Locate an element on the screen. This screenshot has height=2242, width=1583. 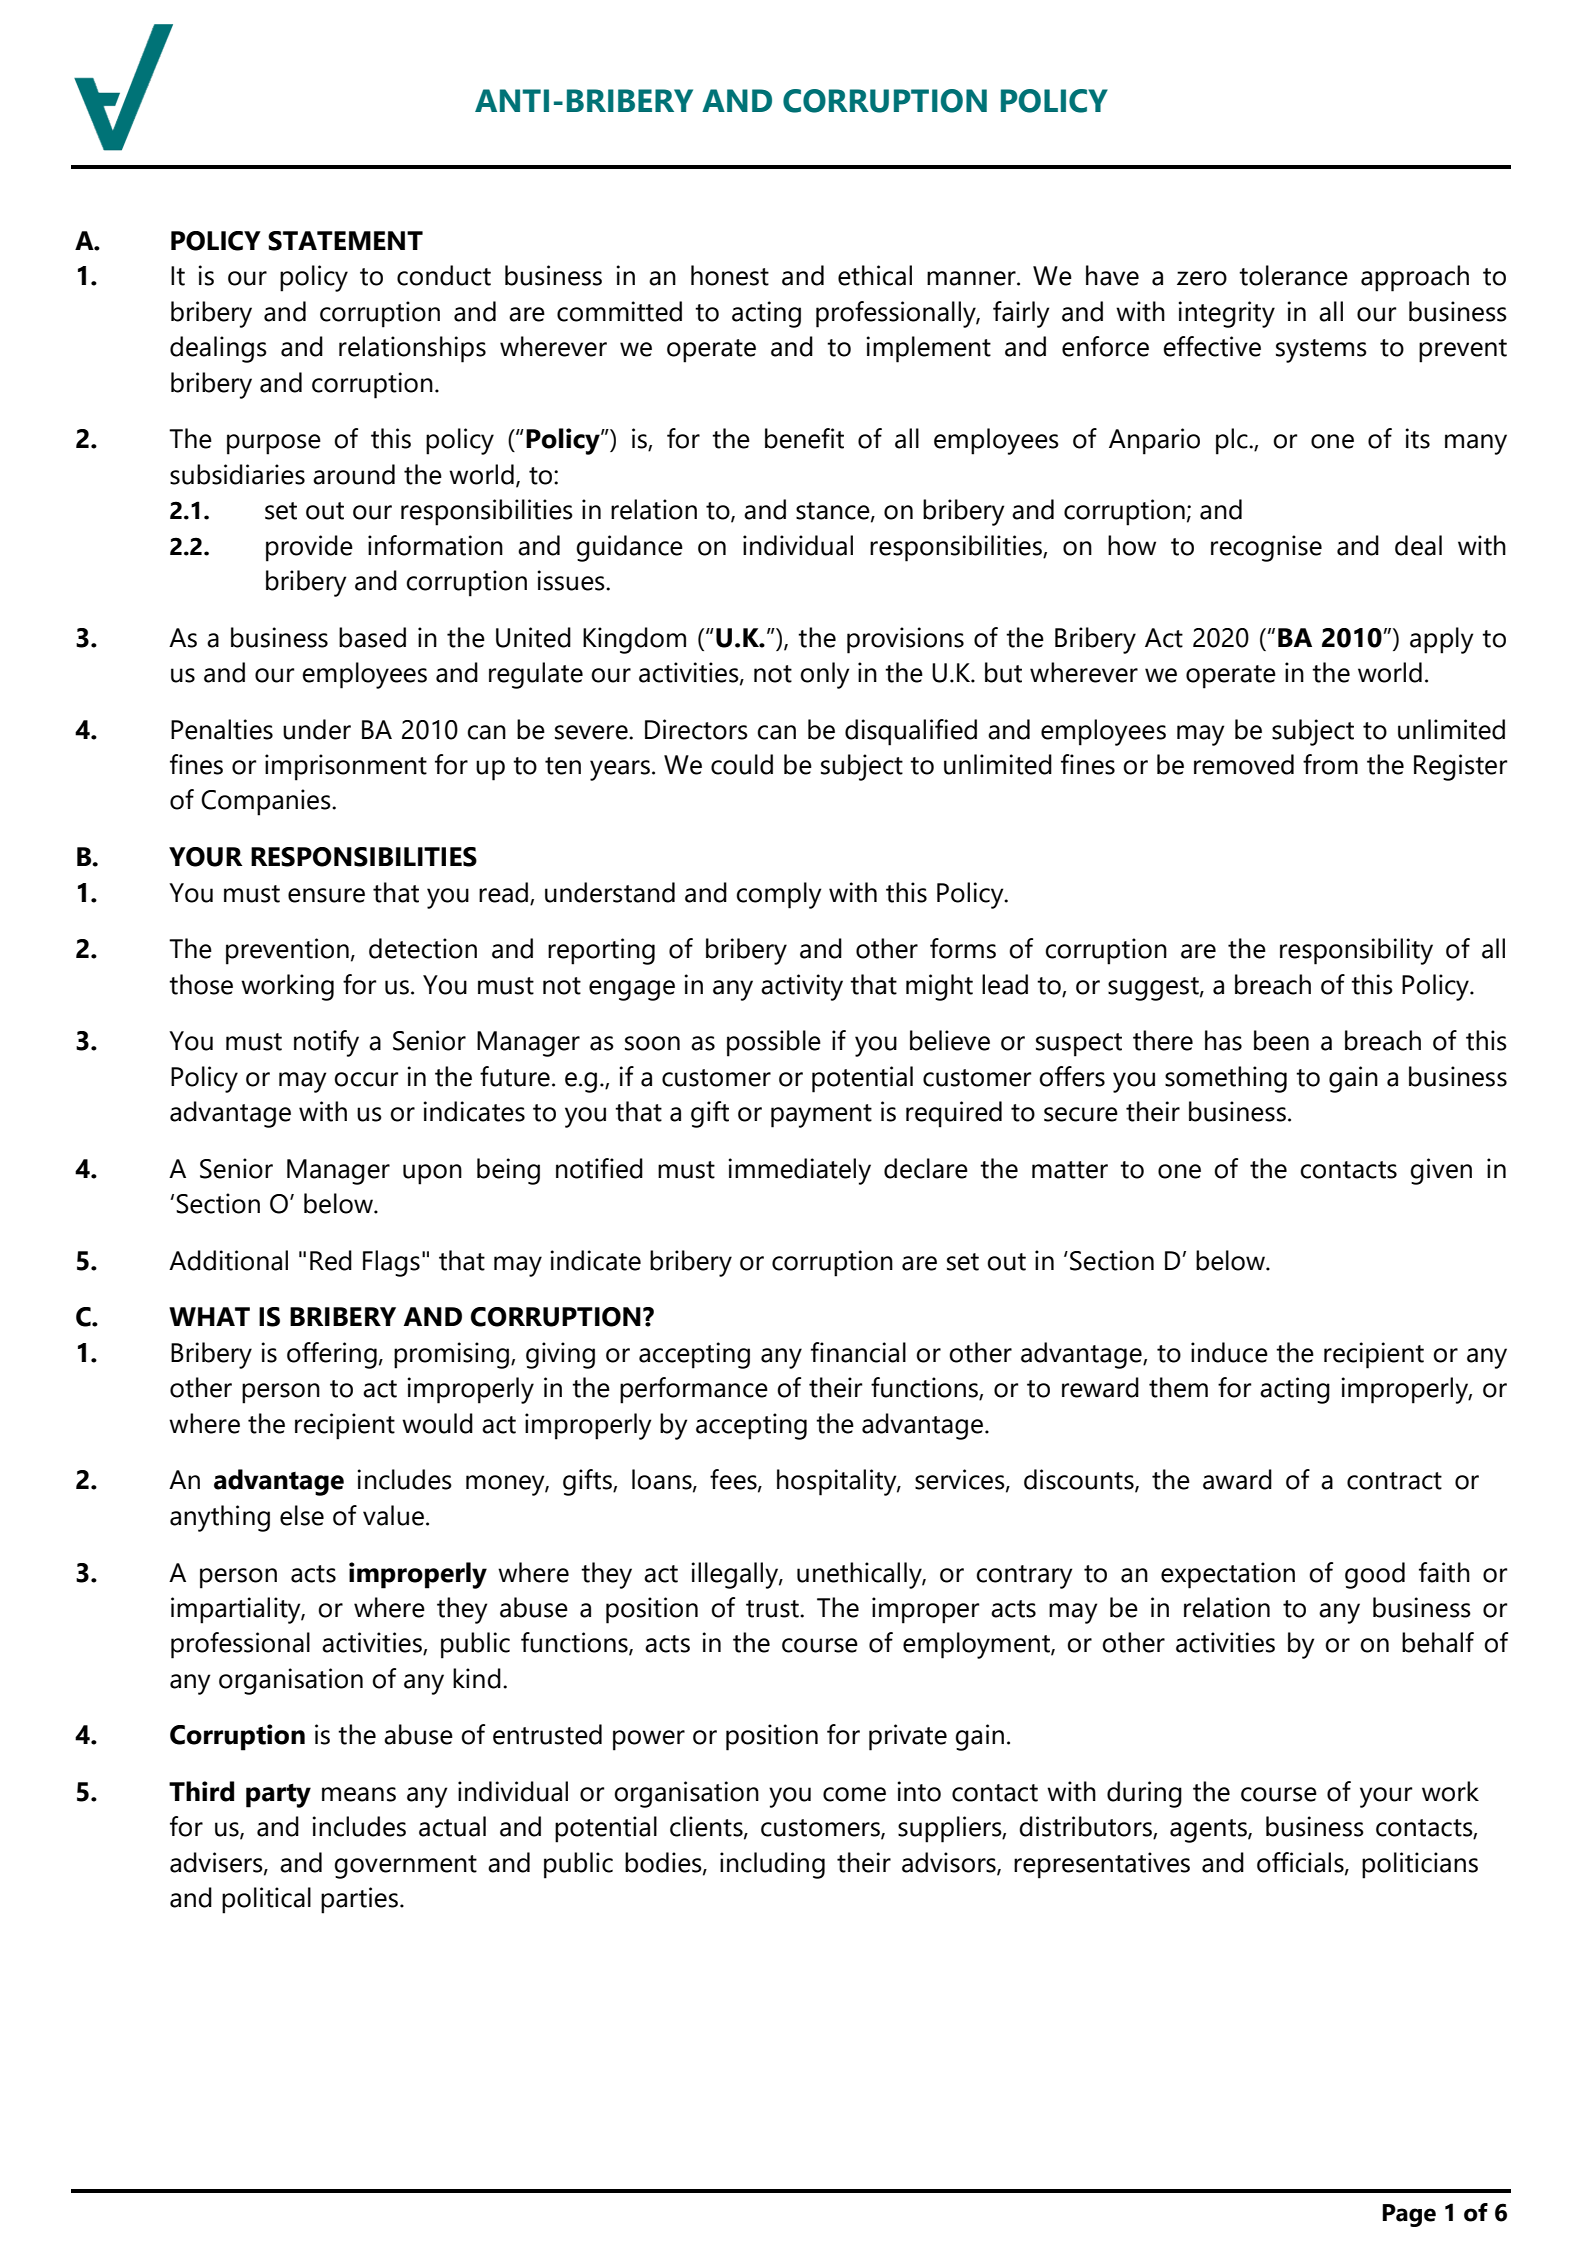
immediately is located at coordinates (800, 1171).
